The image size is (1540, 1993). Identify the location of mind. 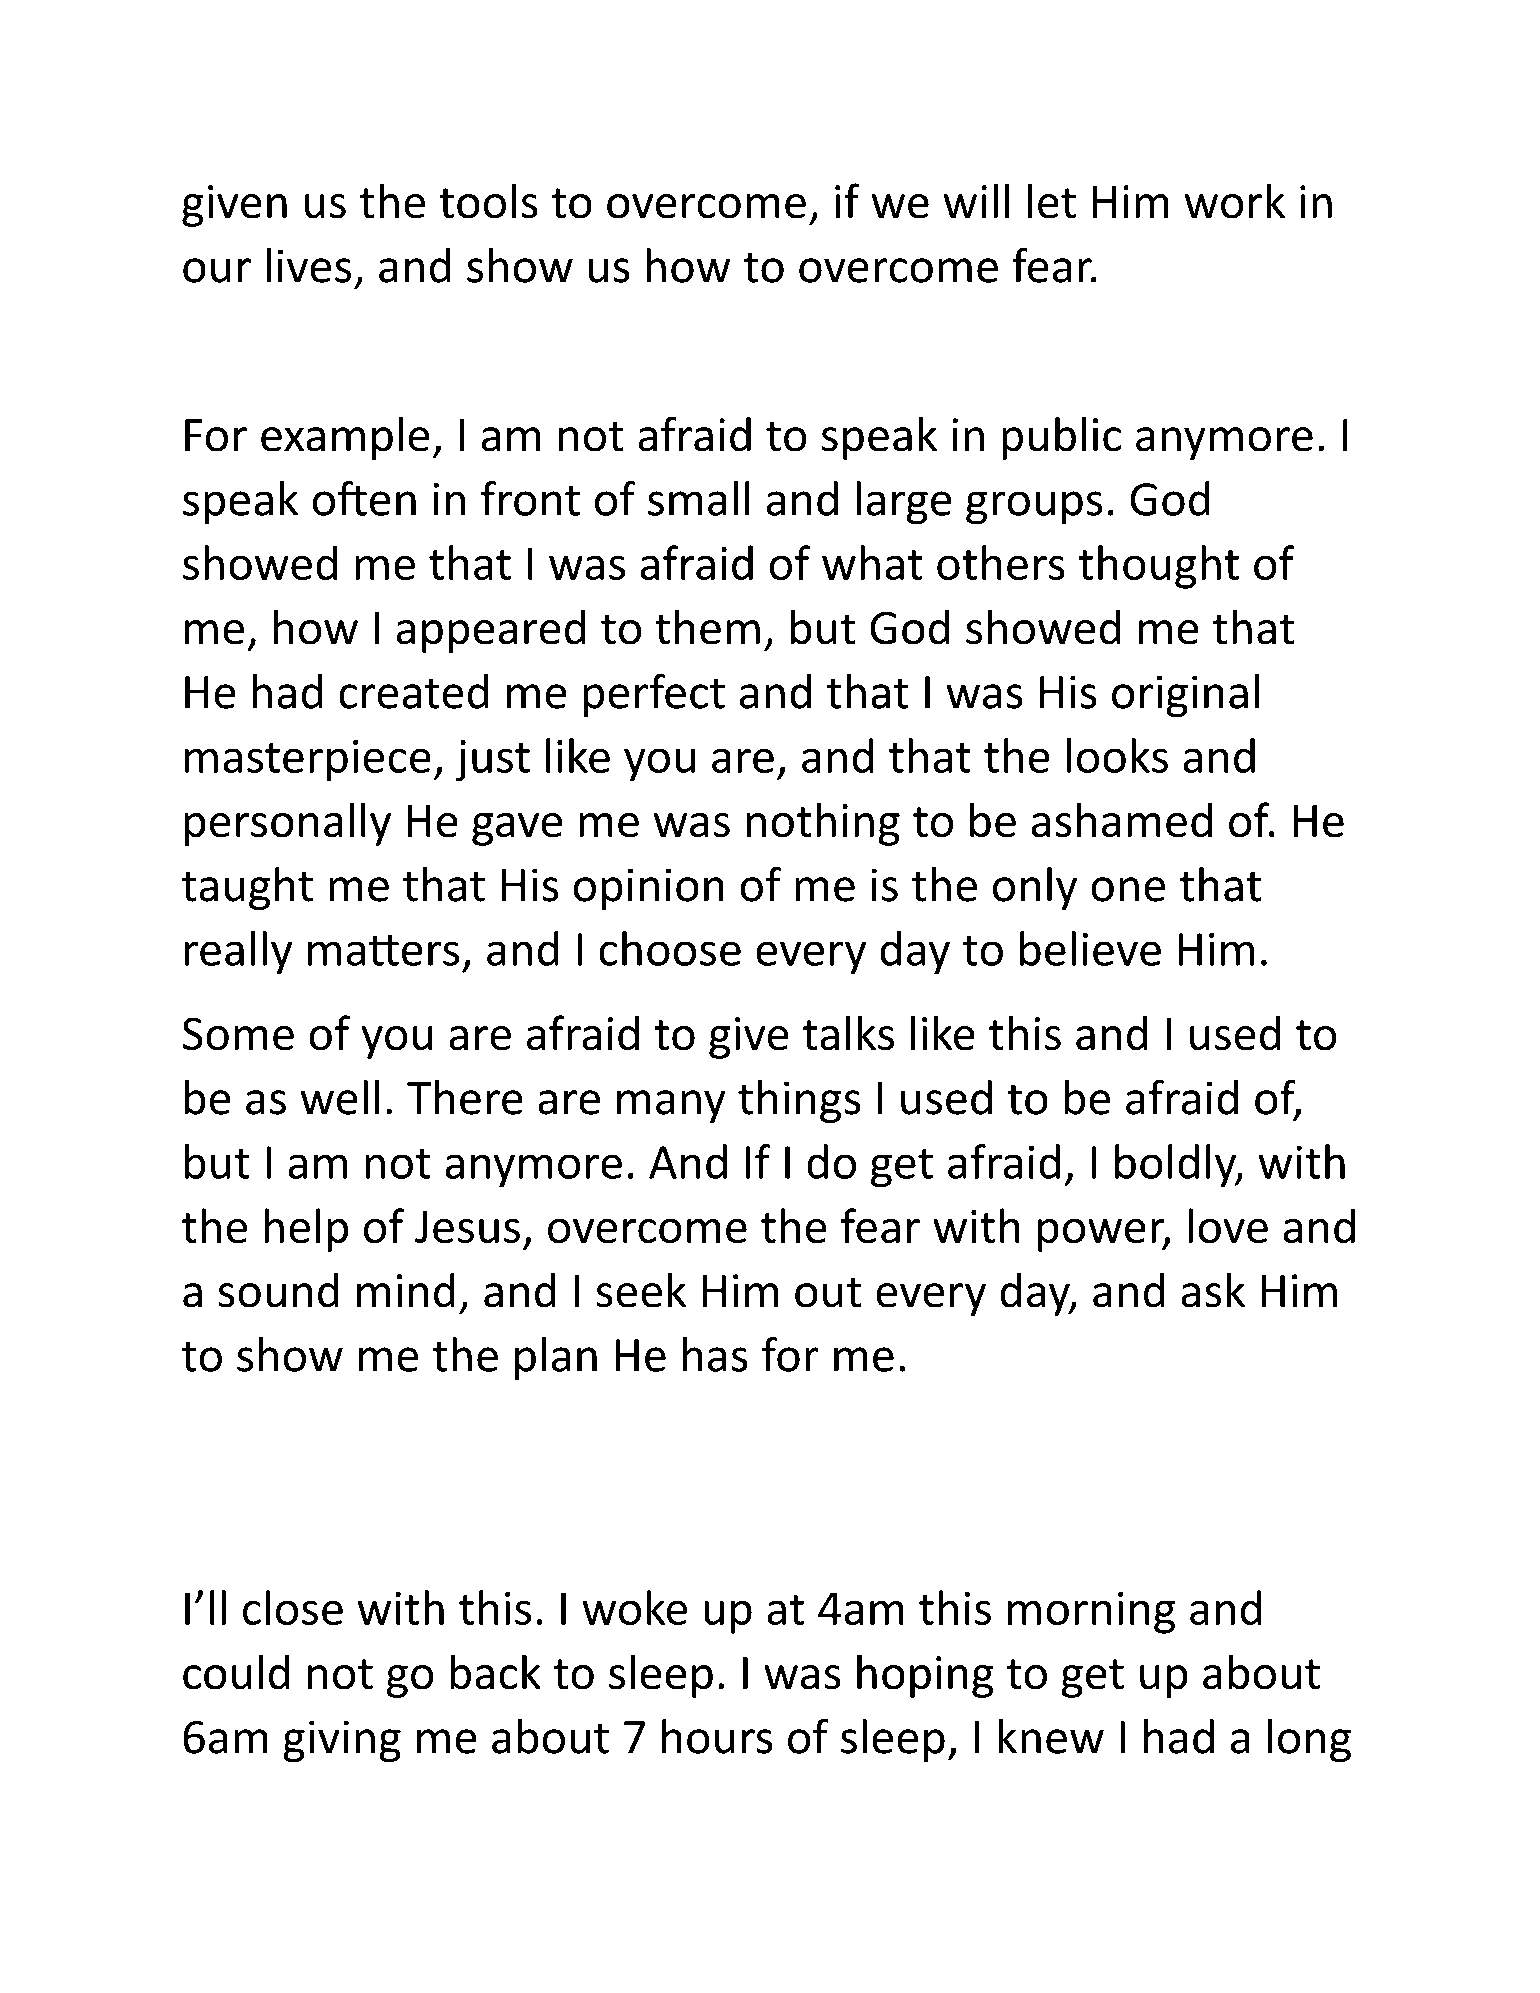
(405, 1290).
